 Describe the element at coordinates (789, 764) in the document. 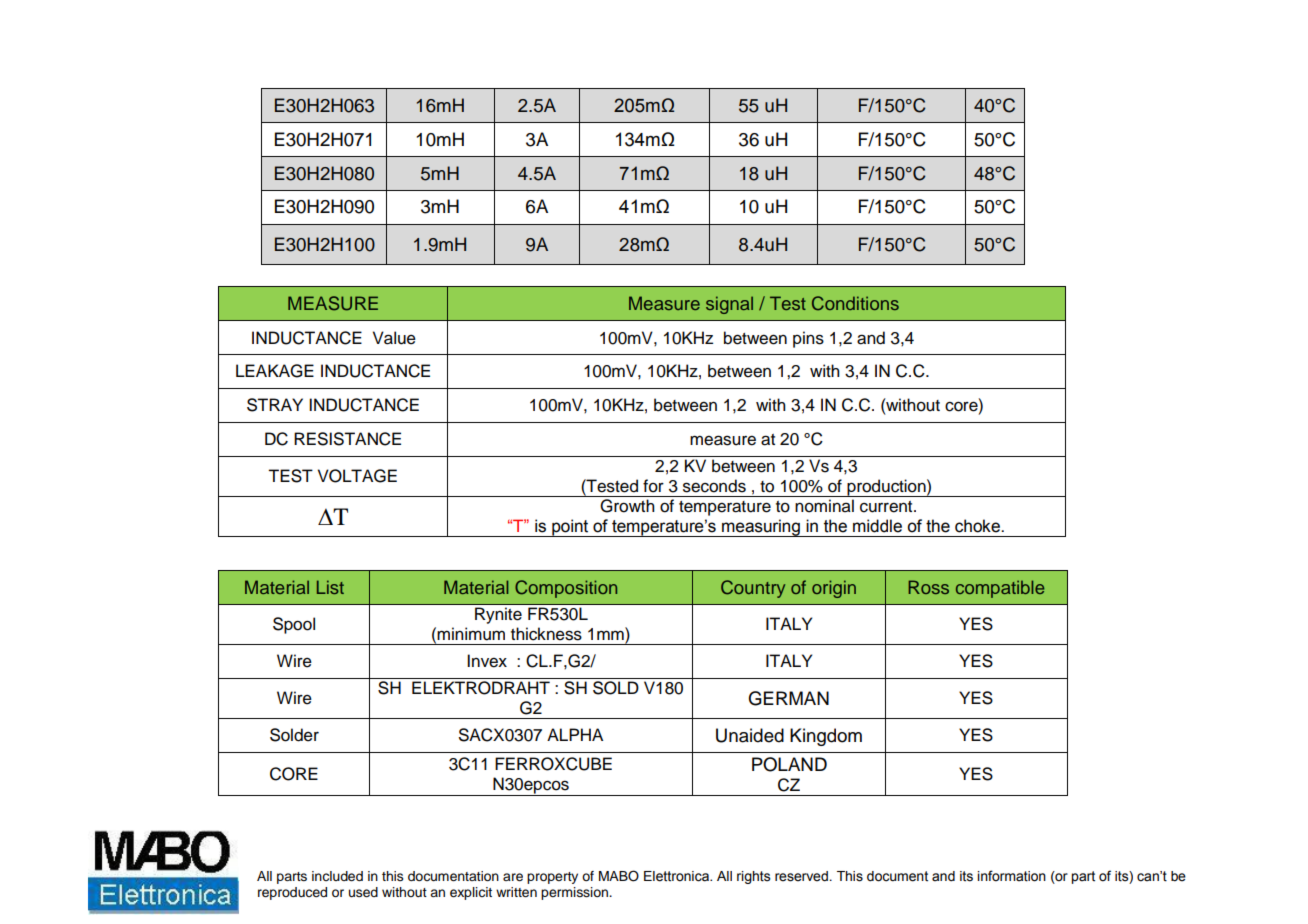

I see `POLAND` at that location.
